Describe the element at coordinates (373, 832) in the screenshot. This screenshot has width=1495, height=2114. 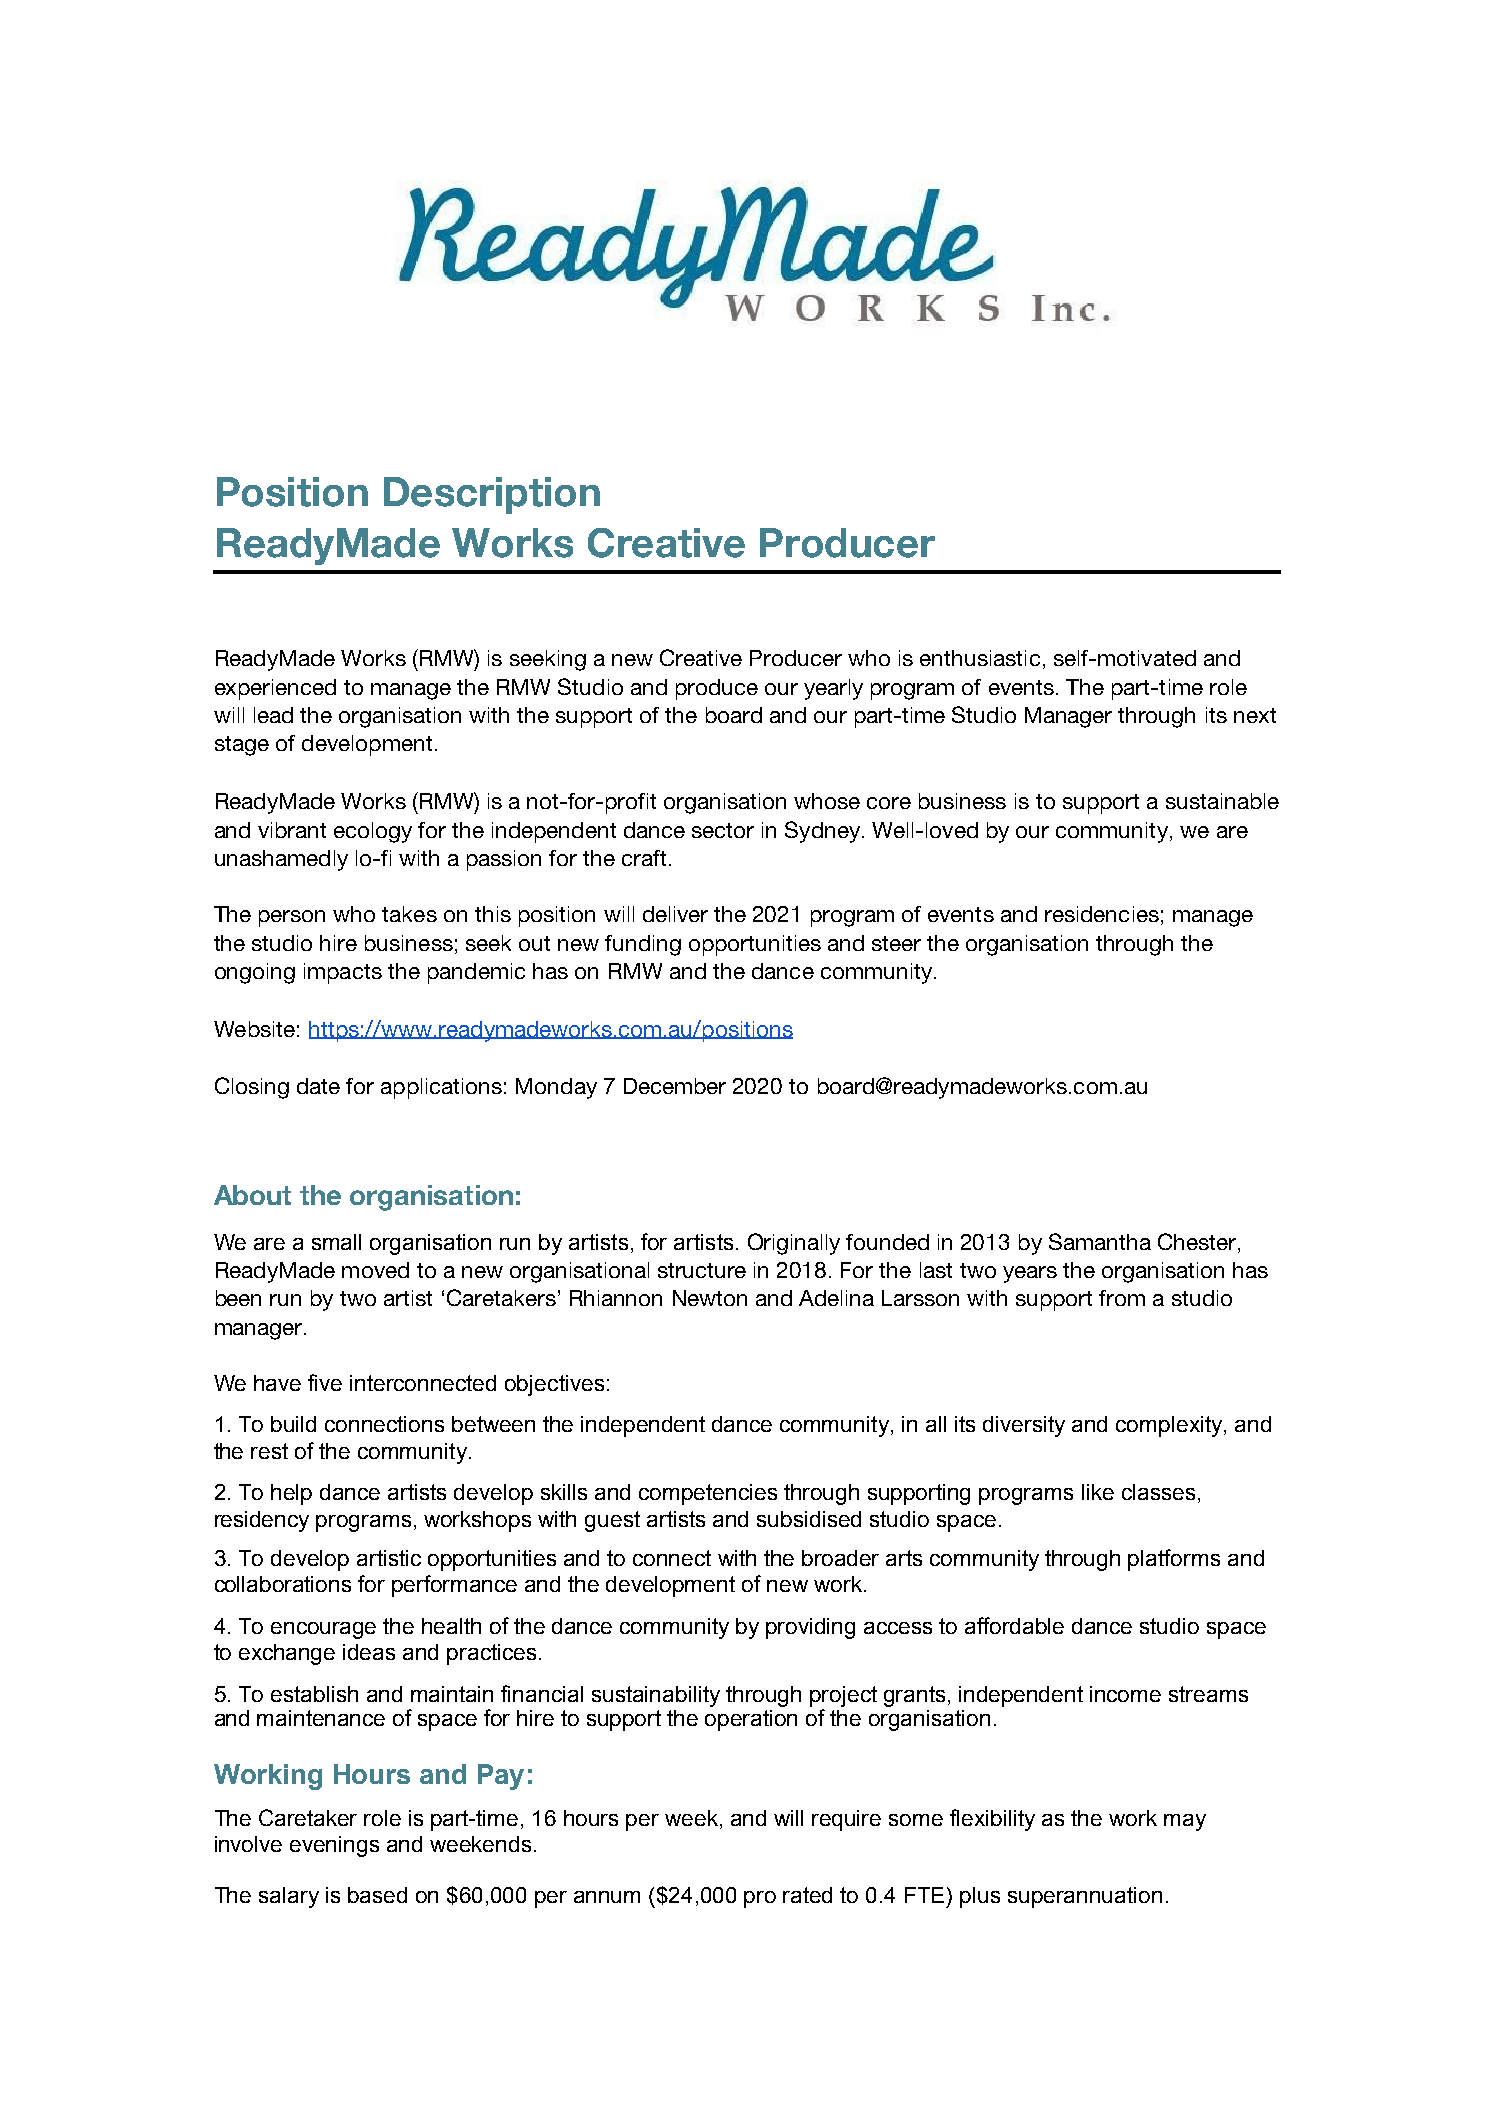
I see `ecology` at that location.
